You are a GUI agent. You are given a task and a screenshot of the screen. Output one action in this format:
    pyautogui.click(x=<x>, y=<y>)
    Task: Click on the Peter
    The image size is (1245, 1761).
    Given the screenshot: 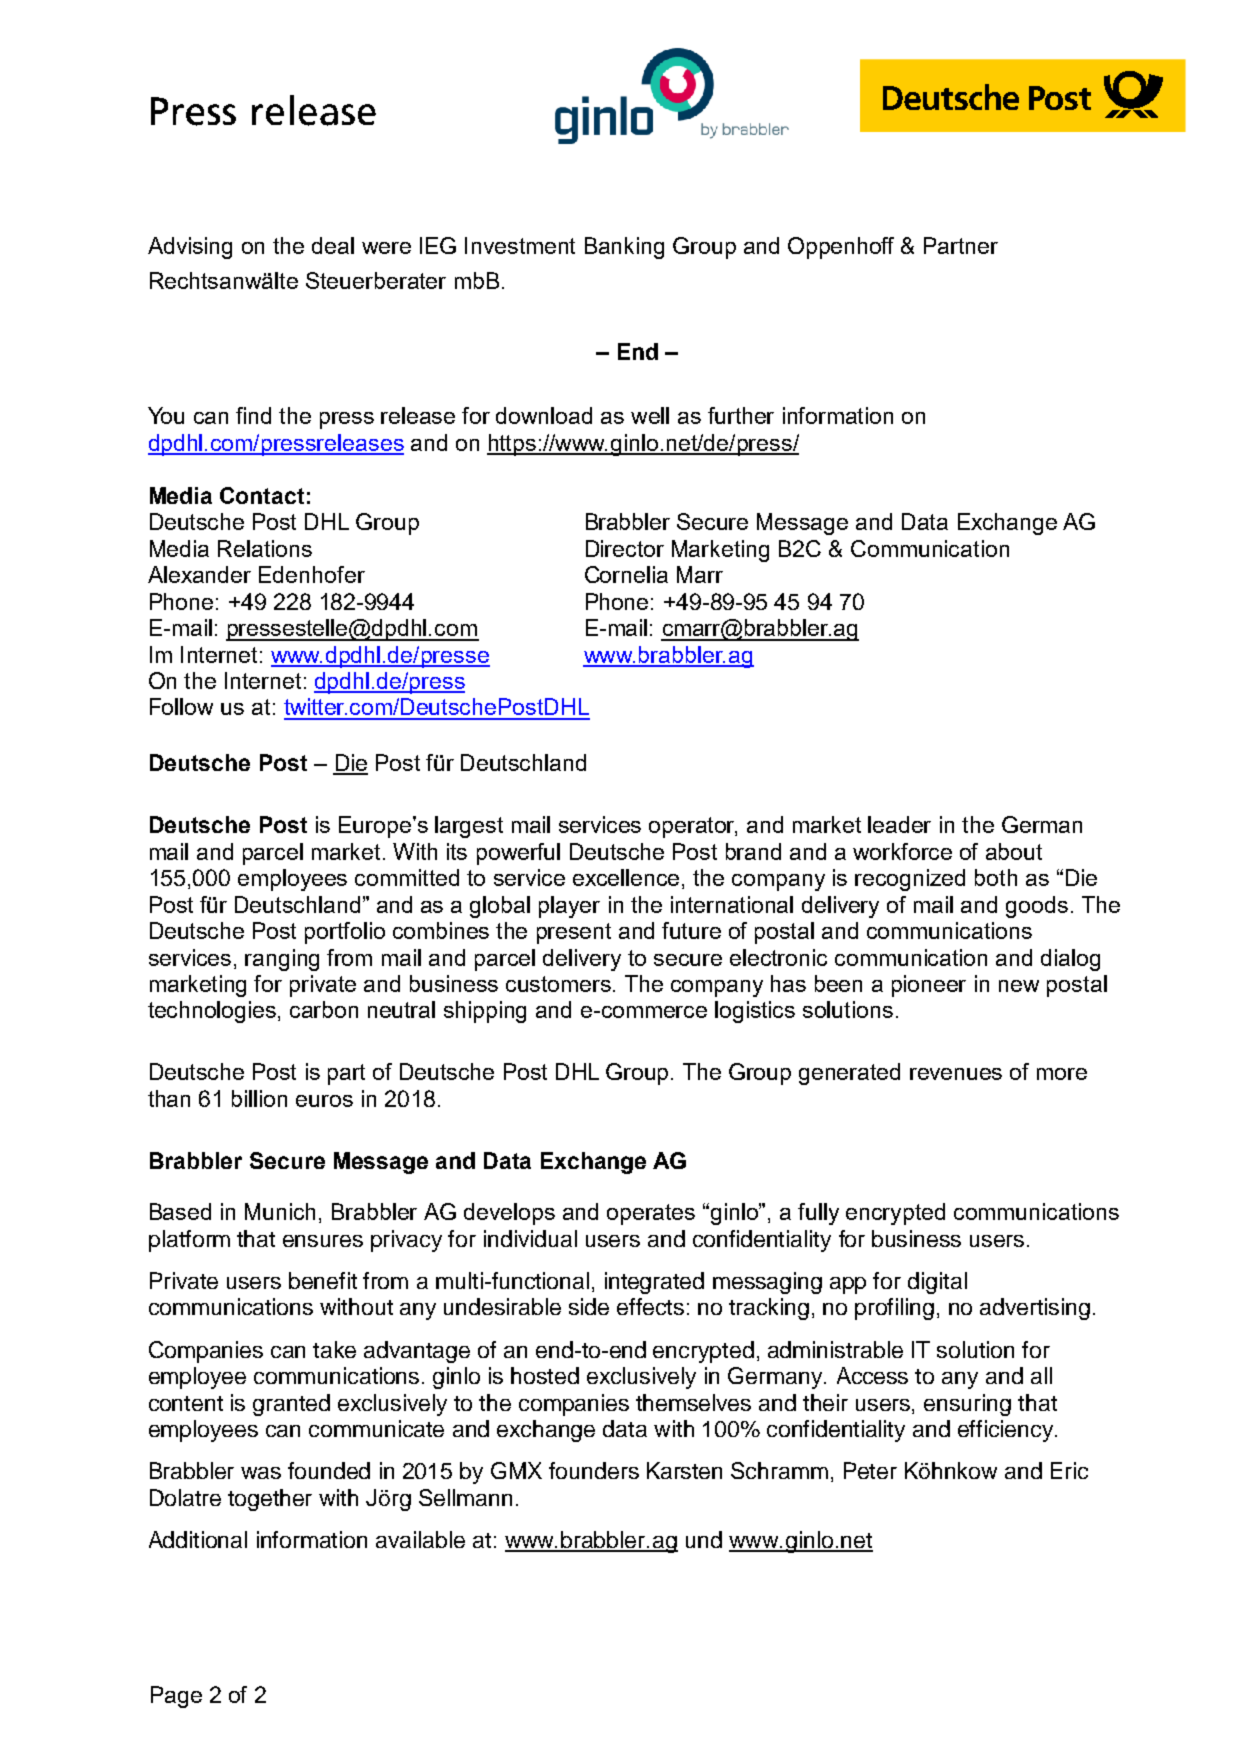 What is the action you would take?
    pyautogui.click(x=870, y=1470)
